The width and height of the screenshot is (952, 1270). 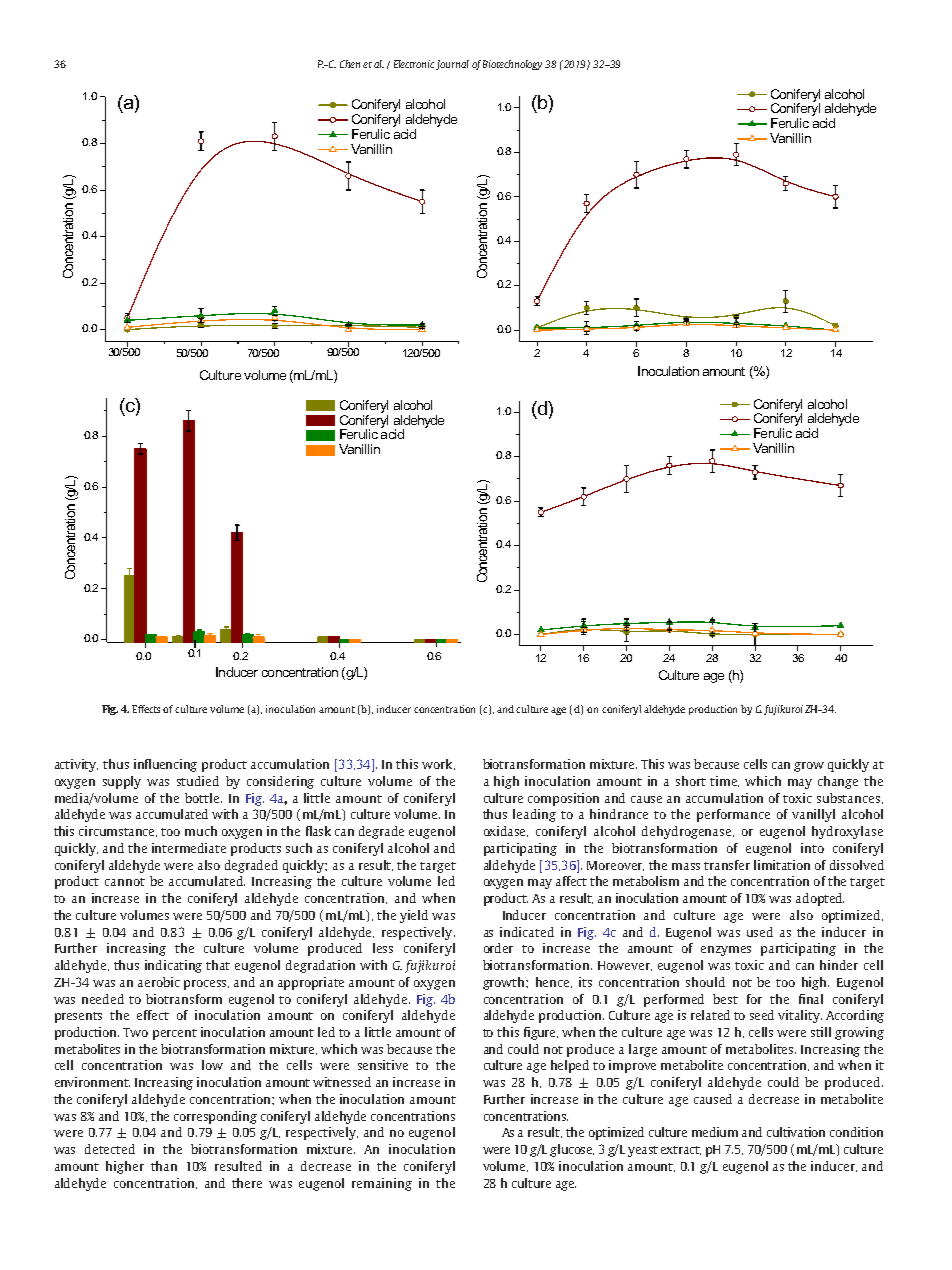 What do you see at coordinates (512, 65) in the screenshot?
I see `Biotechnology` at bounding box center [512, 65].
